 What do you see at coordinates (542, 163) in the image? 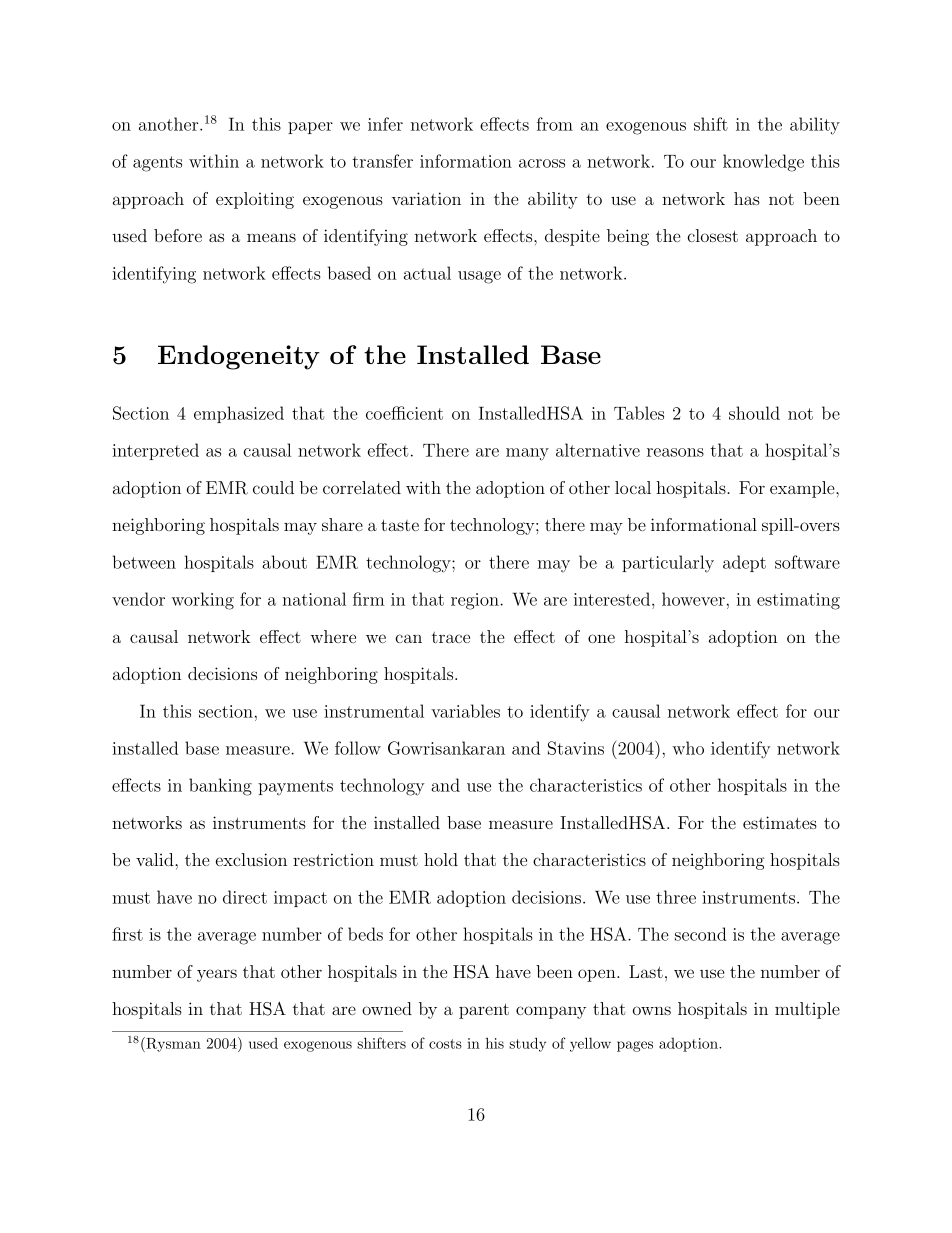
I see `across` at bounding box center [542, 163].
